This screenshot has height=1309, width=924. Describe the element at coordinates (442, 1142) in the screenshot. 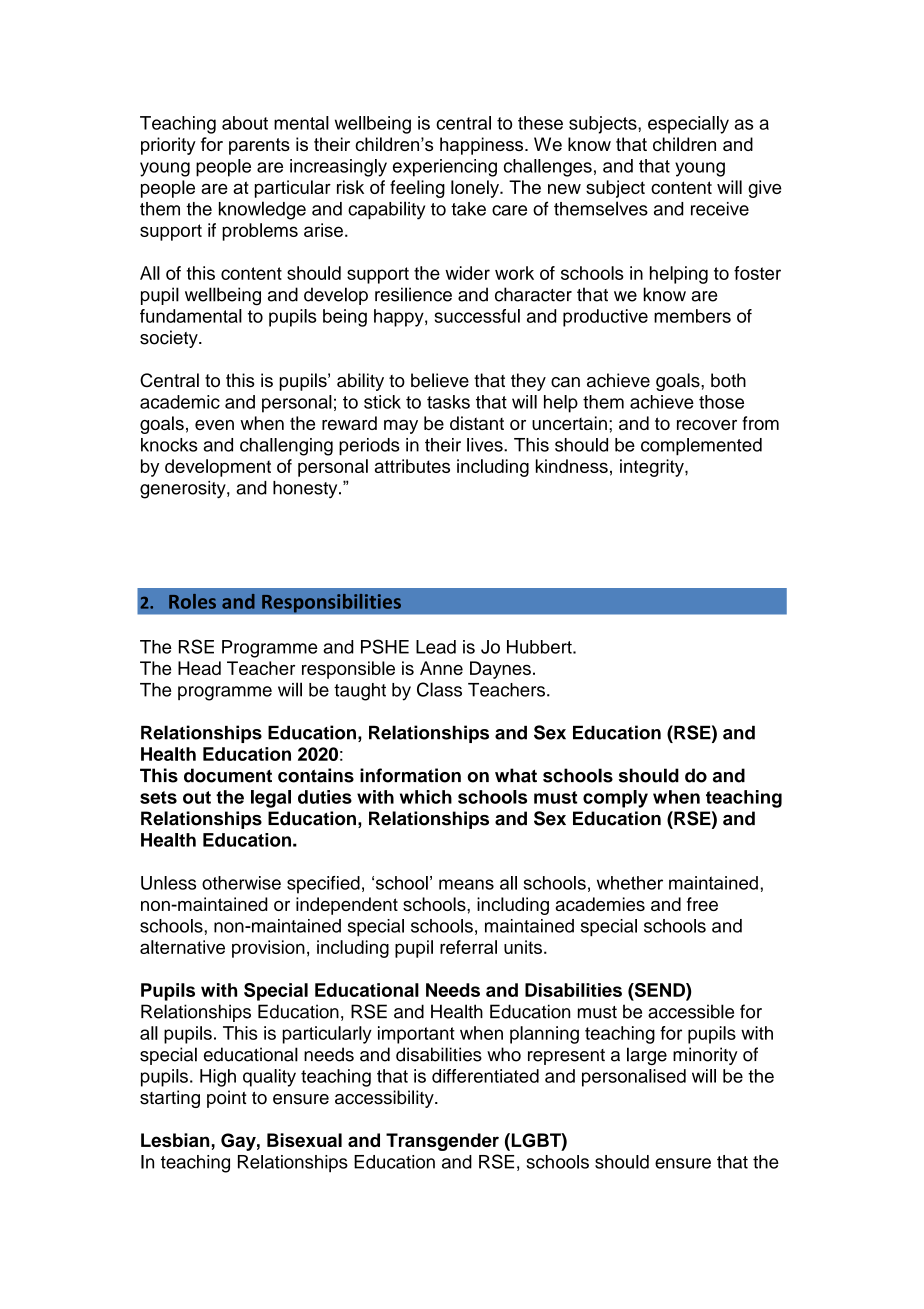

I see `Transgender` at that location.
